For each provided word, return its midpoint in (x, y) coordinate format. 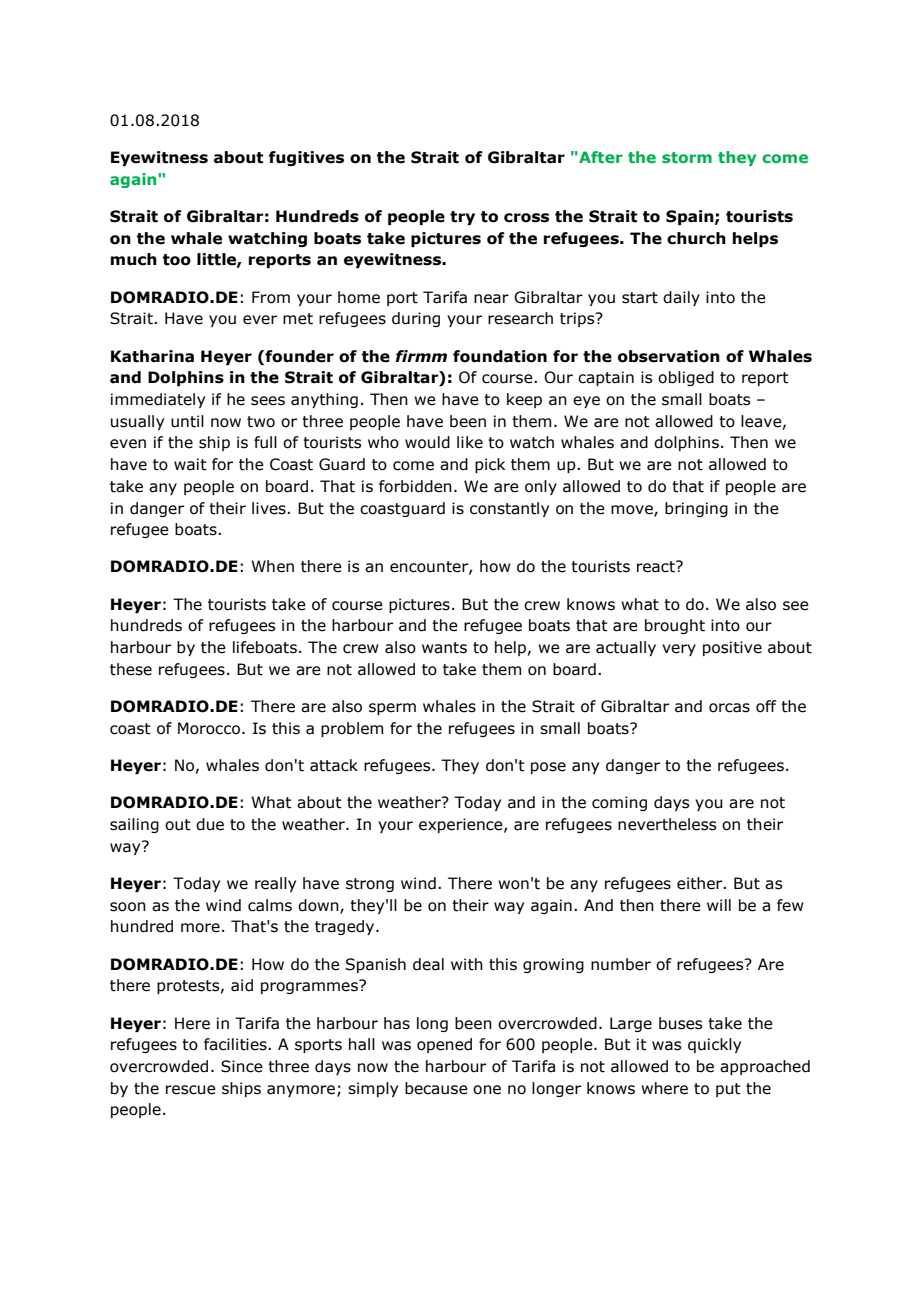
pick (490, 465)
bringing (696, 509)
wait (190, 464)
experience (462, 825)
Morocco (210, 728)
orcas (729, 708)
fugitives (306, 158)
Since (242, 1066)
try (462, 218)
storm (687, 157)
